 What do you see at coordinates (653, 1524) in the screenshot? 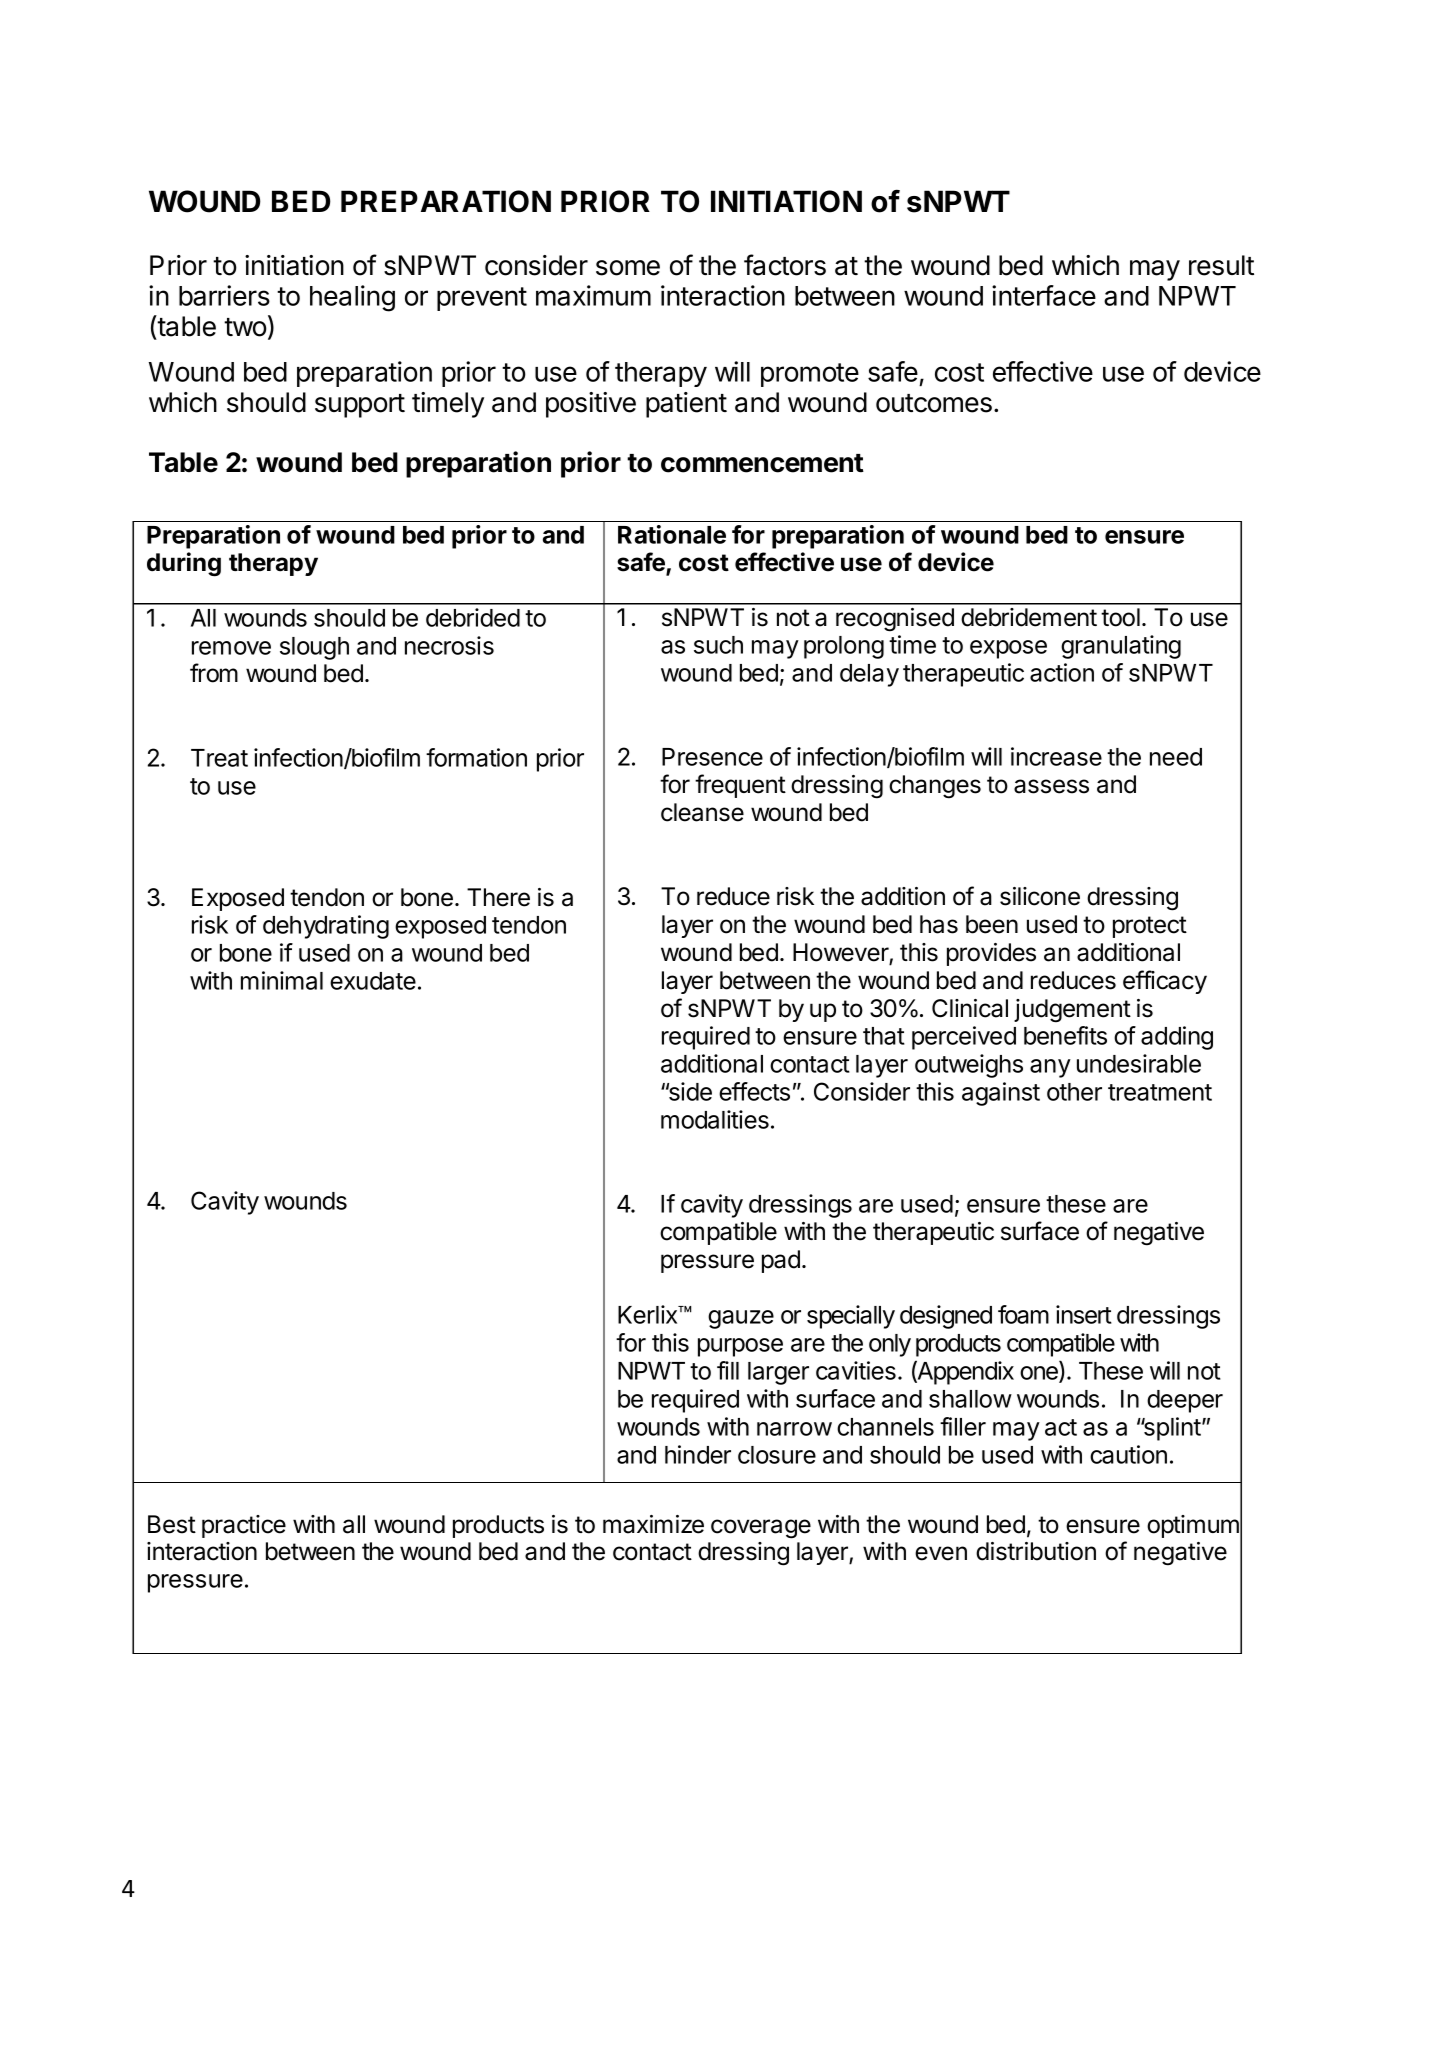
I see `maximize` at bounding box center [653, 1524].
